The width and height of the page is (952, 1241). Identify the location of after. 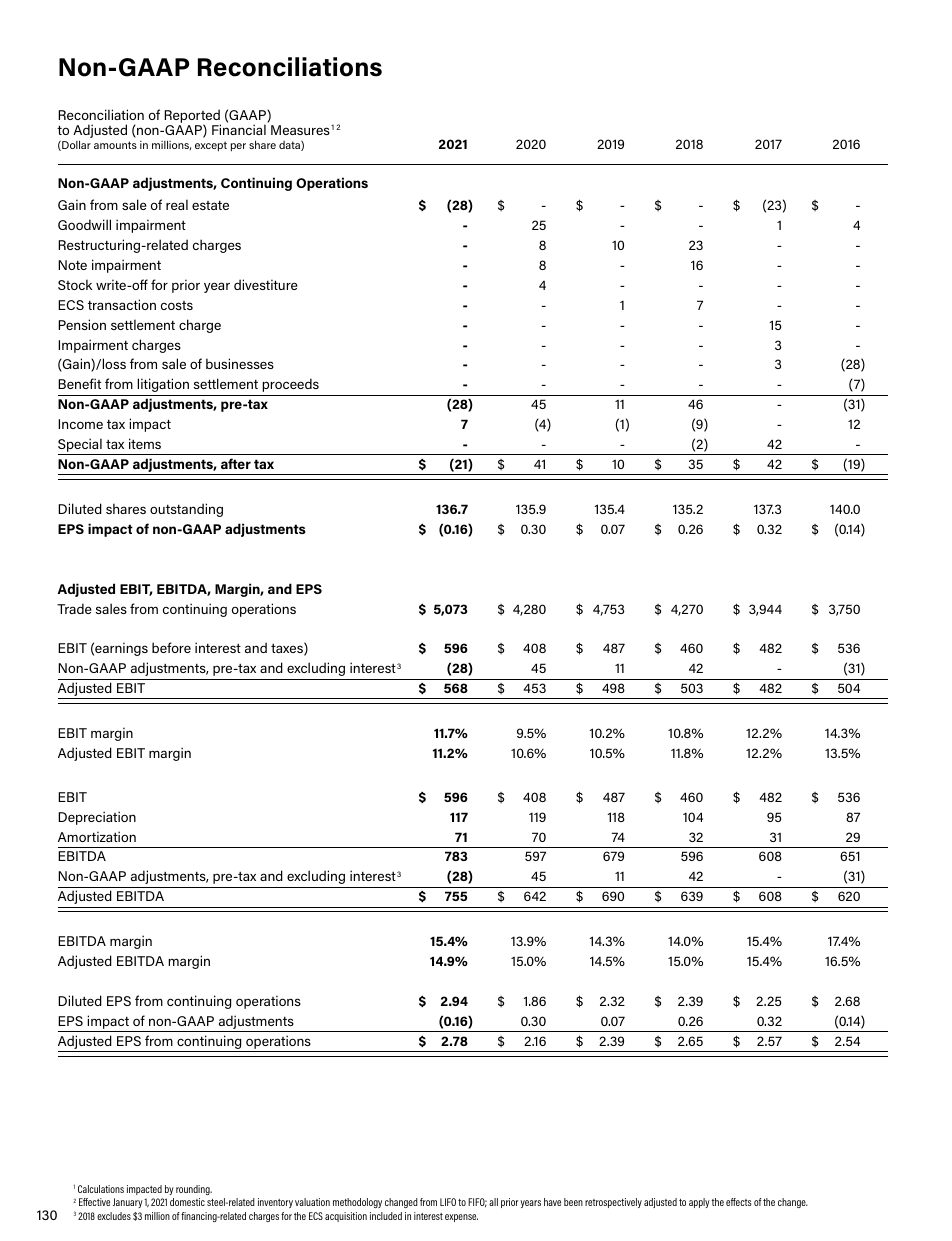
(236, 463).
